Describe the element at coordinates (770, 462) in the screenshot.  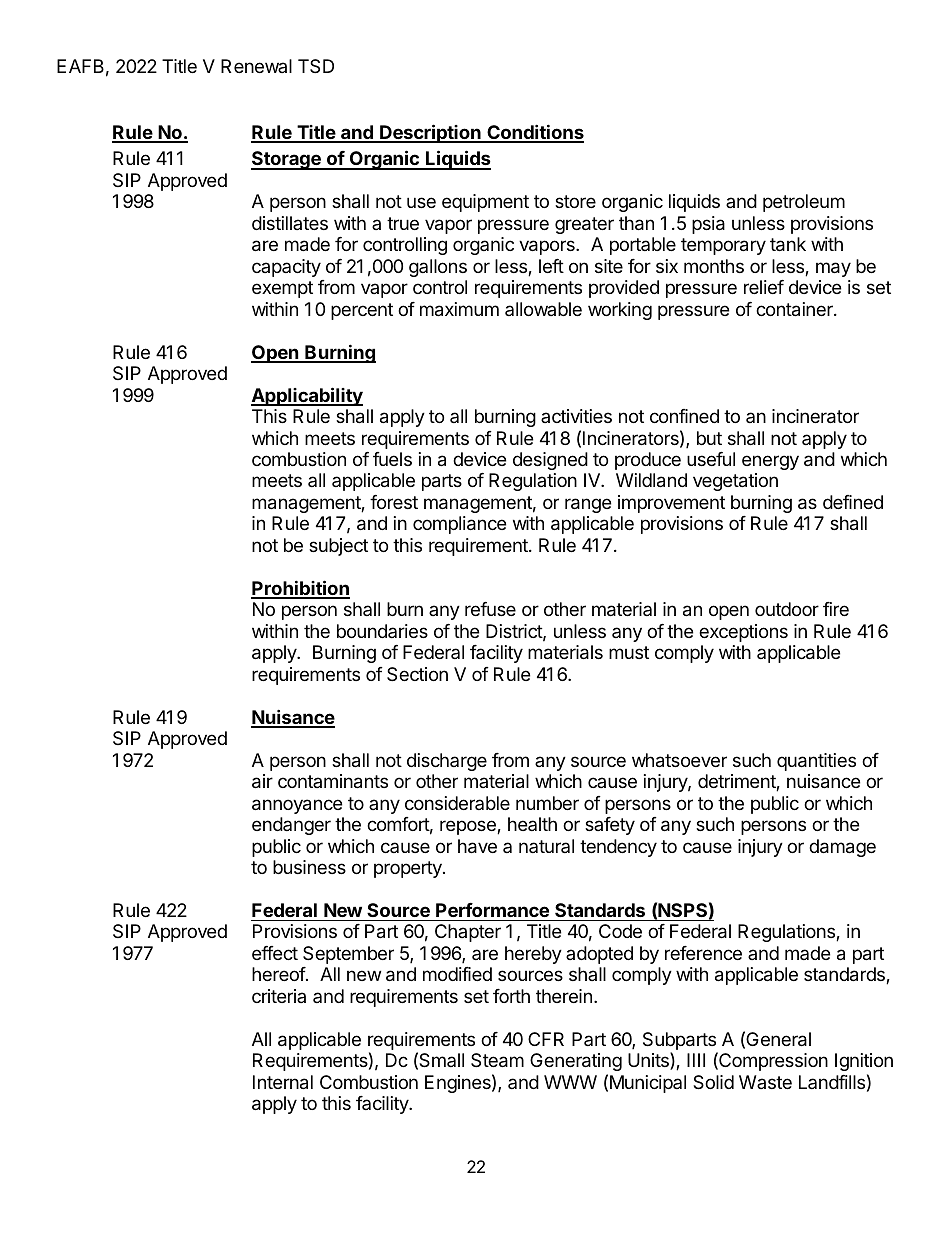
I see `energy` at that location.
